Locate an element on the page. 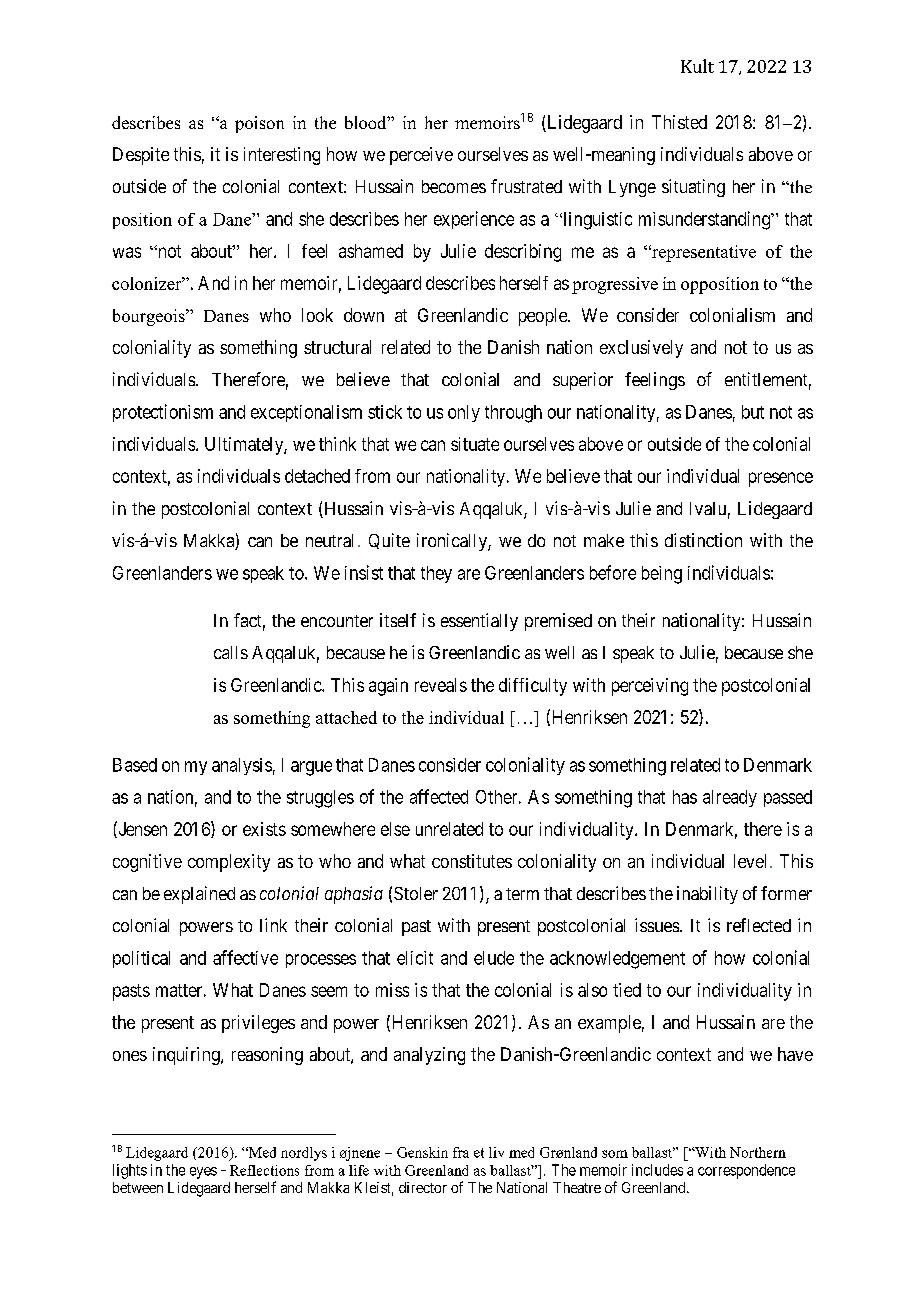 The width and height of the image is (924, 1309). distinction is located at coordinates (703, 540).
